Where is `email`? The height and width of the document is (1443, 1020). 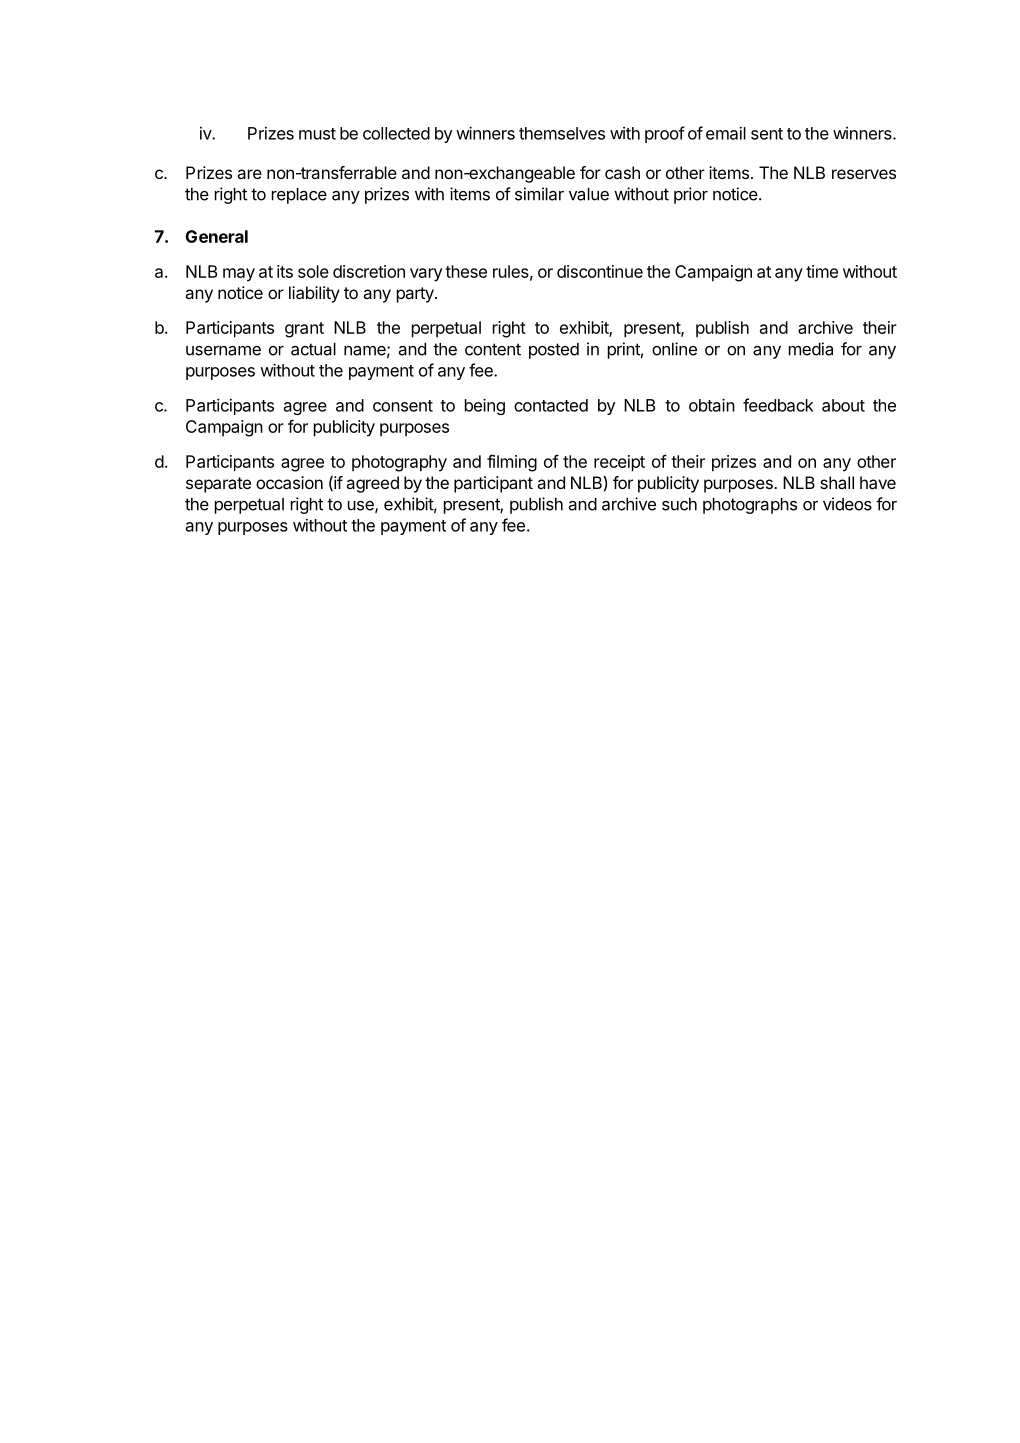 email is located at coordinates (726, 133).
